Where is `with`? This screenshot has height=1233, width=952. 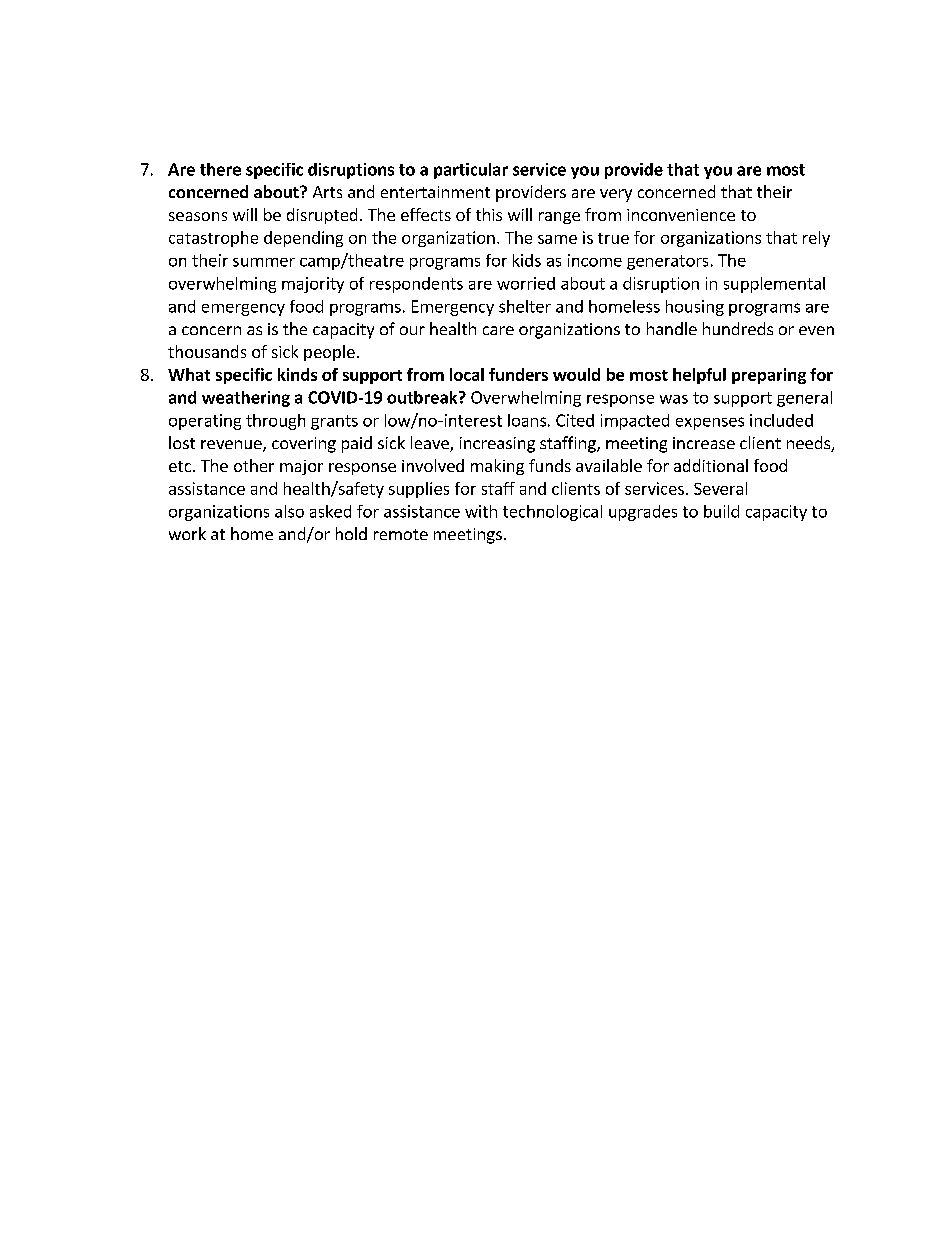 with is located at coordinates (481, 511).
